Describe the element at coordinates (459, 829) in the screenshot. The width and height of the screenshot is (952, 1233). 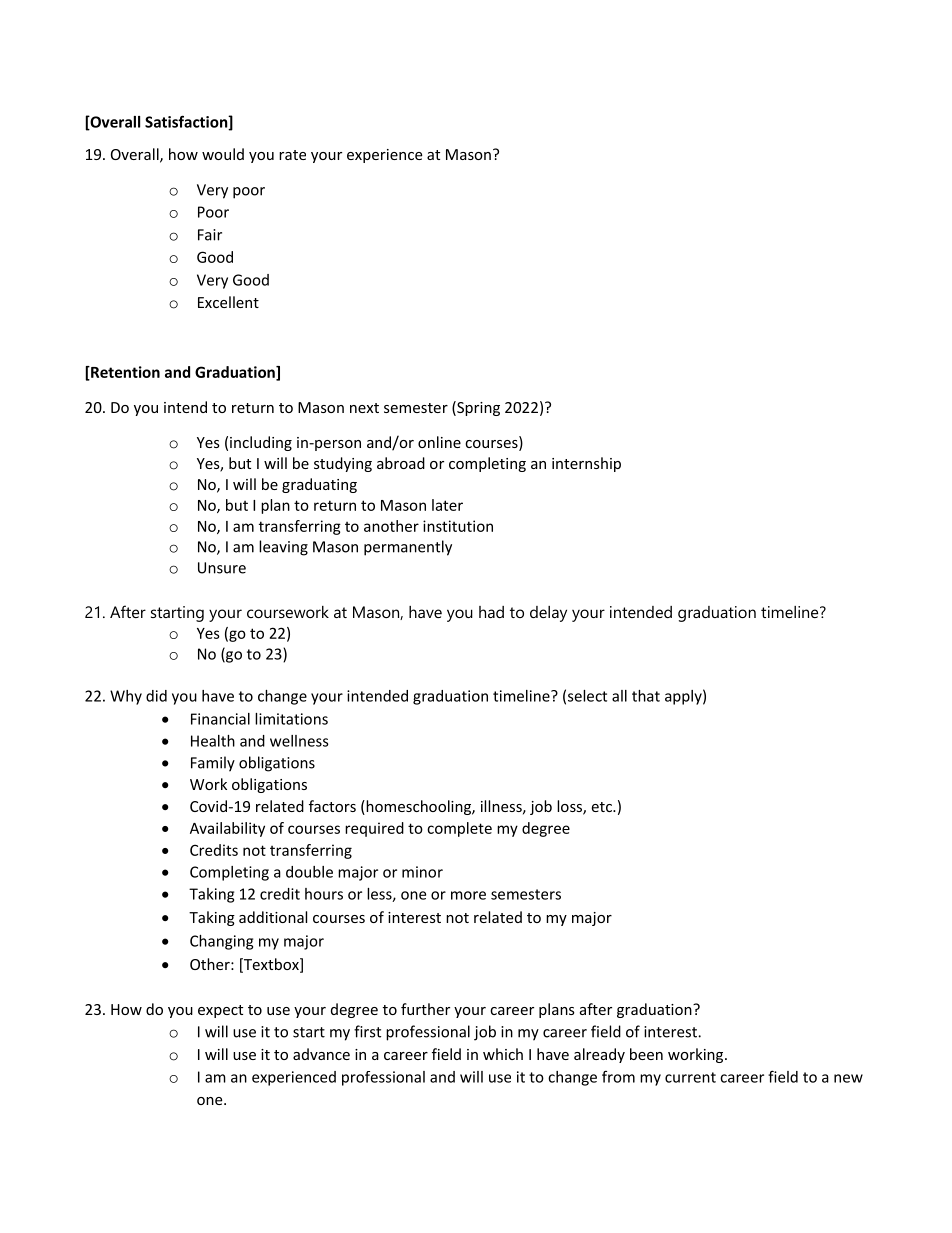
I see `complete` at that location.
